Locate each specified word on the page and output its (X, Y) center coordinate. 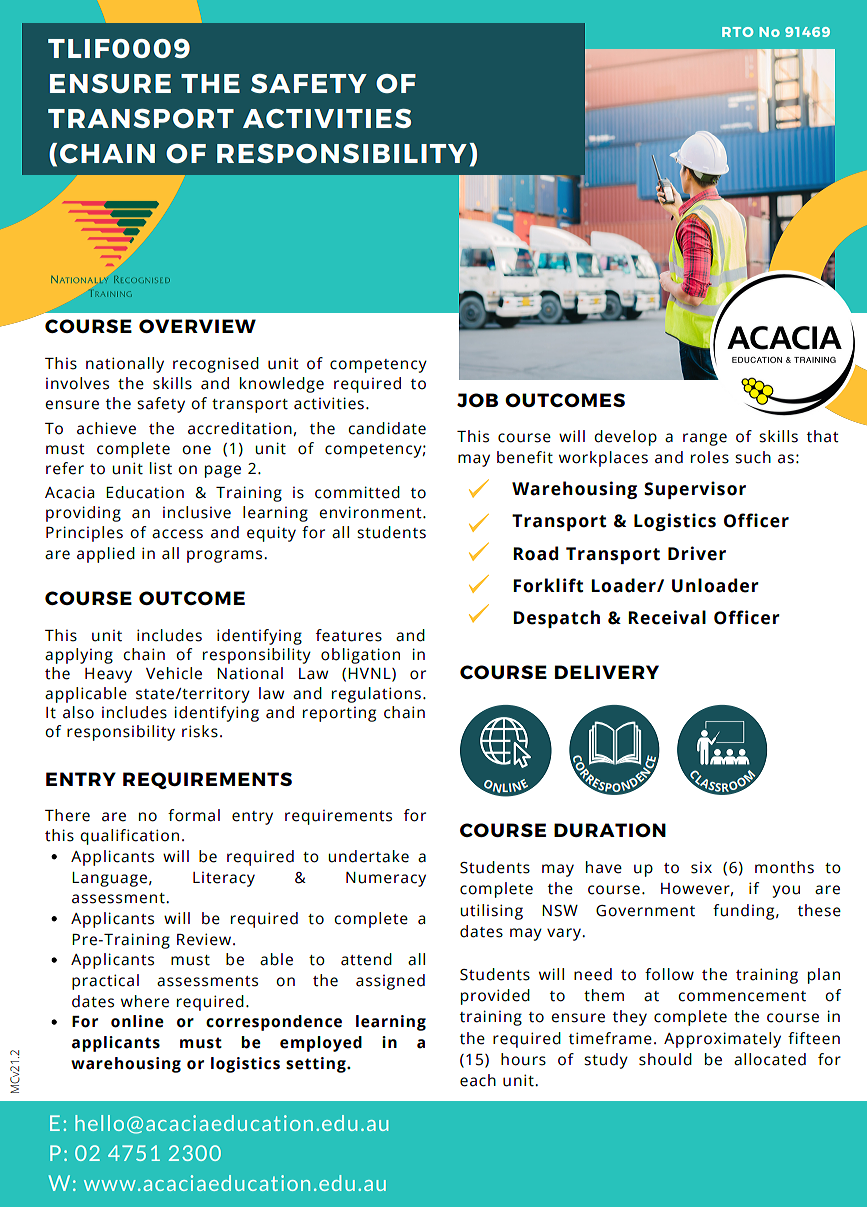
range (705, 439)
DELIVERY (607, 672)
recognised (216, 365)
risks (200, 731)
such (753, 457)
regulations (376, 695)
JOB (477, 400)
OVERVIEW (197, 326)
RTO (737, 32)
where (145, 1001)
